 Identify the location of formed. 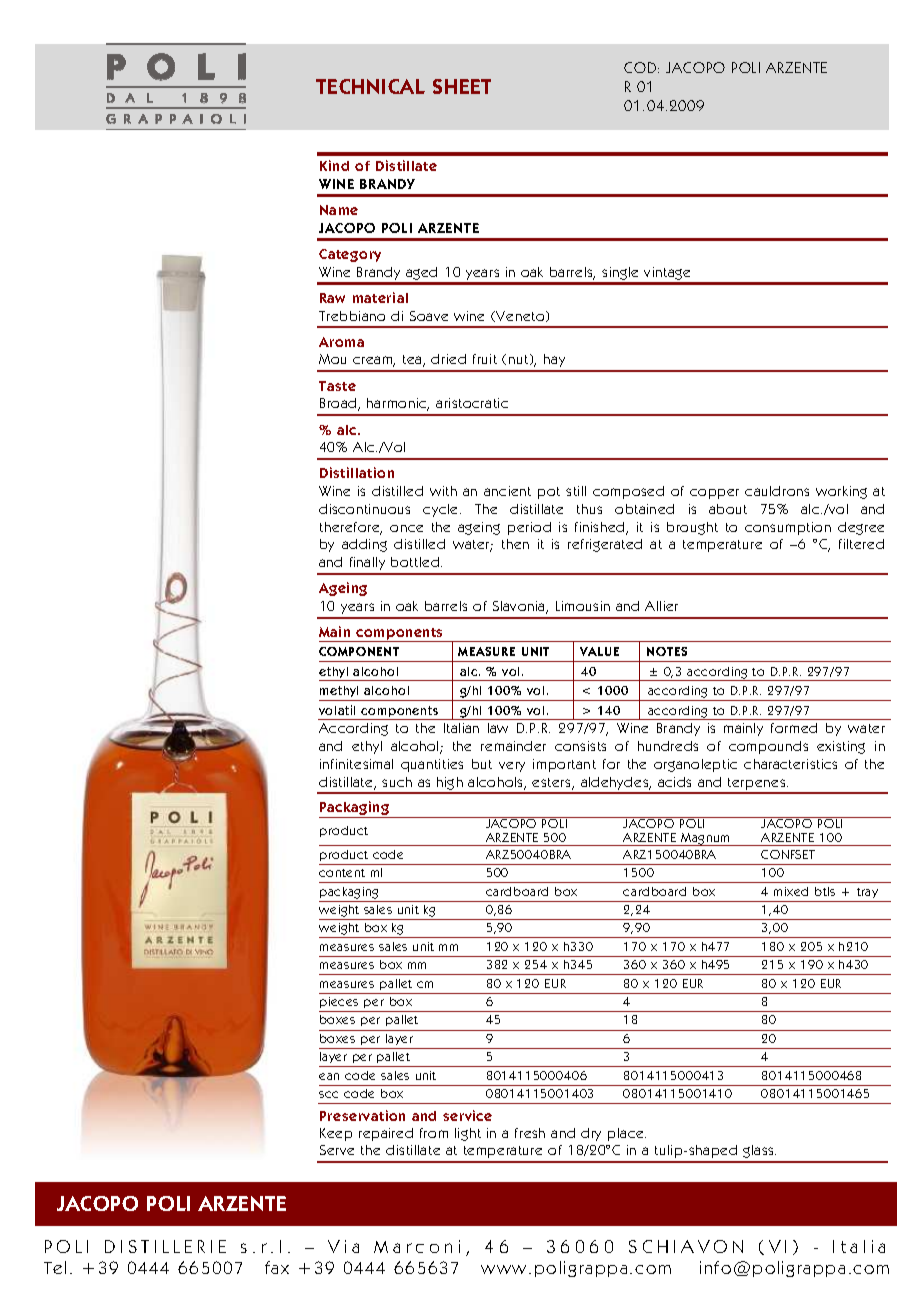
(794, 728).
